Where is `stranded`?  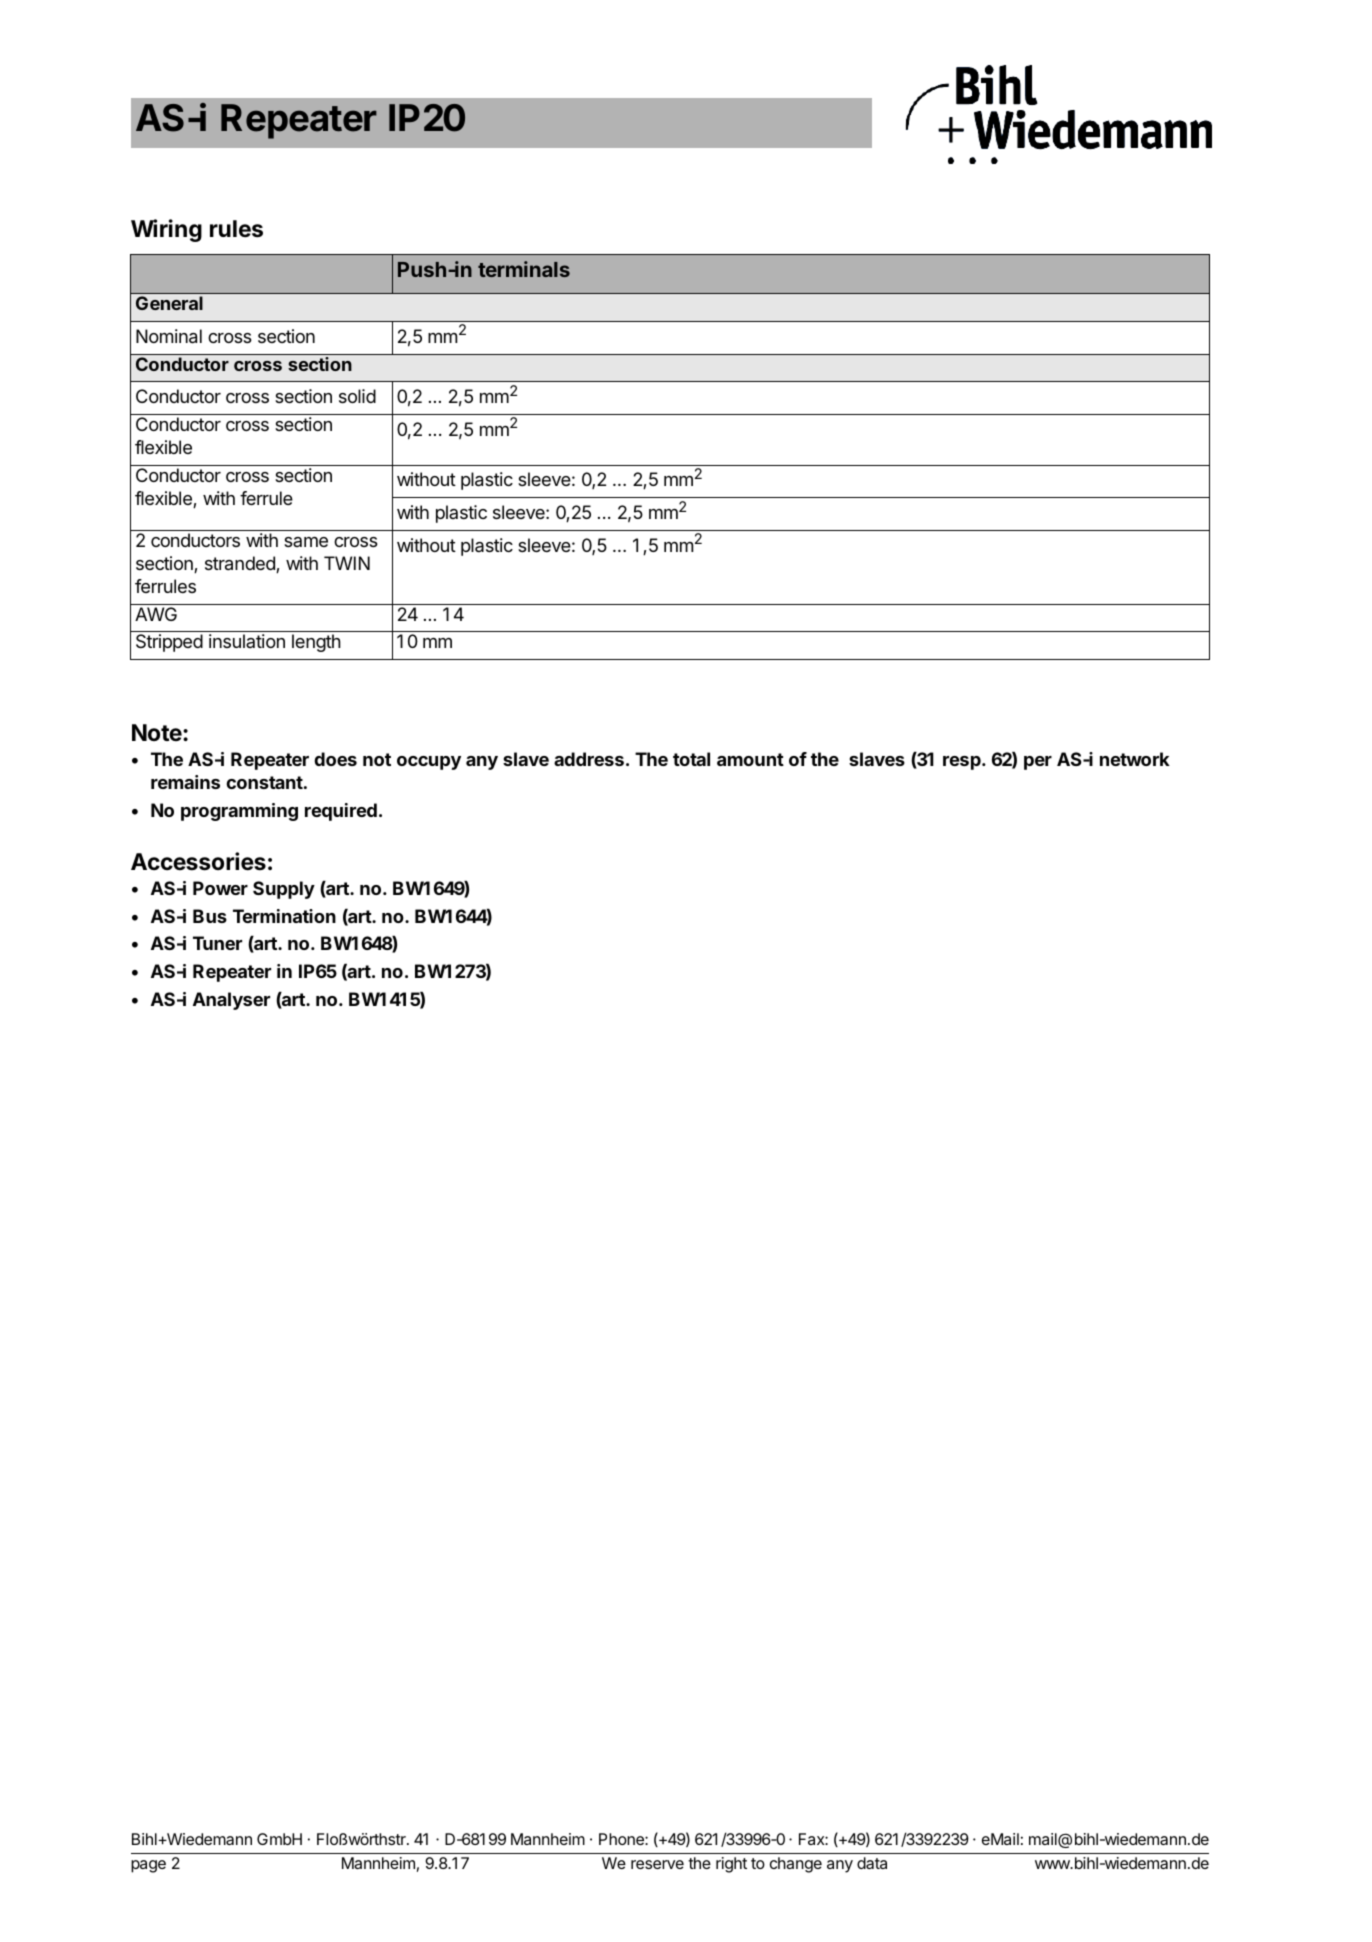 stranded is located at coordinates (241, 564).
